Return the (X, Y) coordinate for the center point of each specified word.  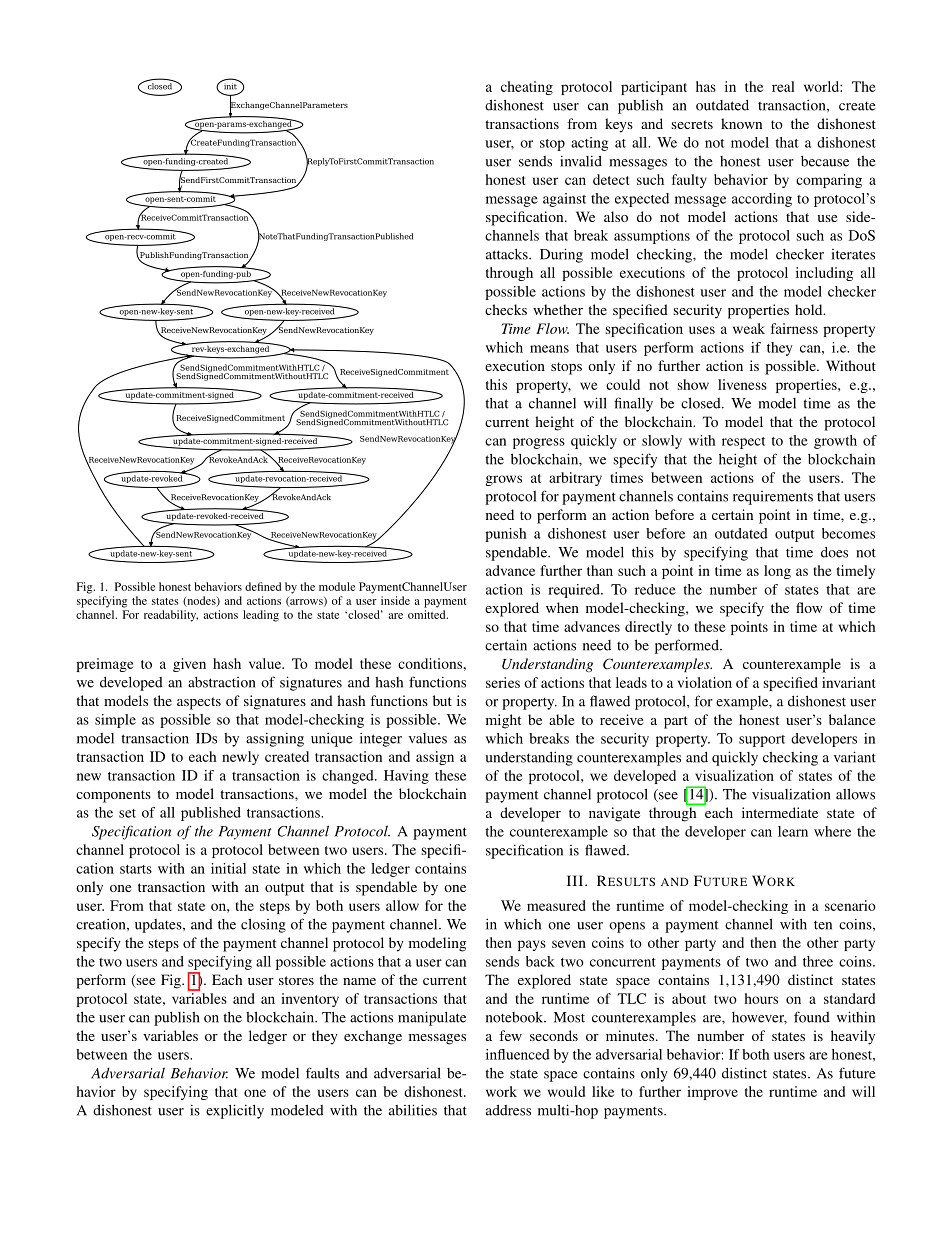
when (562, 607)
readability (171, 616)
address (508, 1110)
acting (589, 144)
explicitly (235, 1111)
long (777, 572)
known (741, 123)
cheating (527, 88)
